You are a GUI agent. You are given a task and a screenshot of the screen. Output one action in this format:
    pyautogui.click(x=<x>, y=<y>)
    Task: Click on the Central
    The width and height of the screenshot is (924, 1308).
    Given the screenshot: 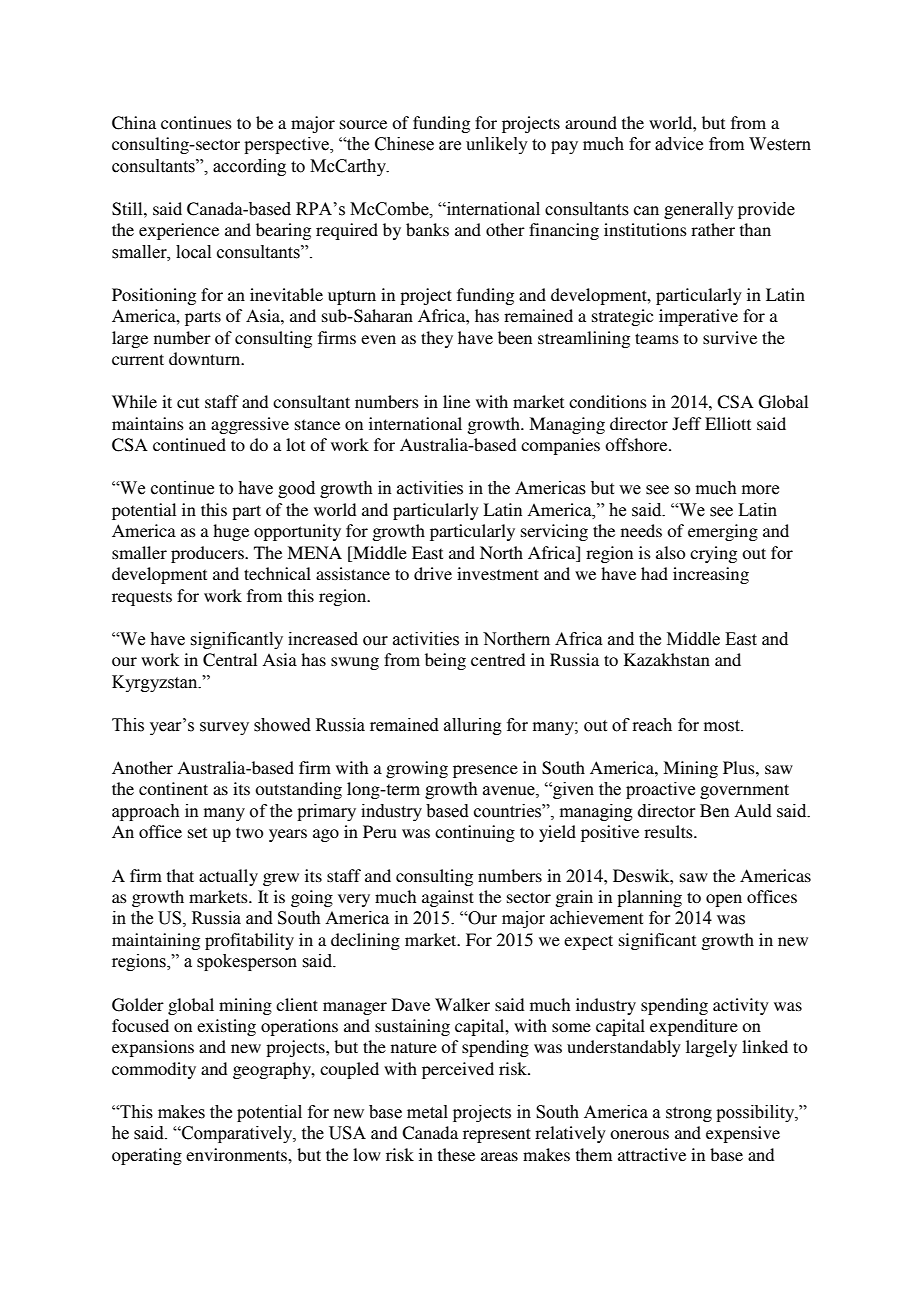 What is the action you would take?
    pyautogui.click(x=230, y=660)
